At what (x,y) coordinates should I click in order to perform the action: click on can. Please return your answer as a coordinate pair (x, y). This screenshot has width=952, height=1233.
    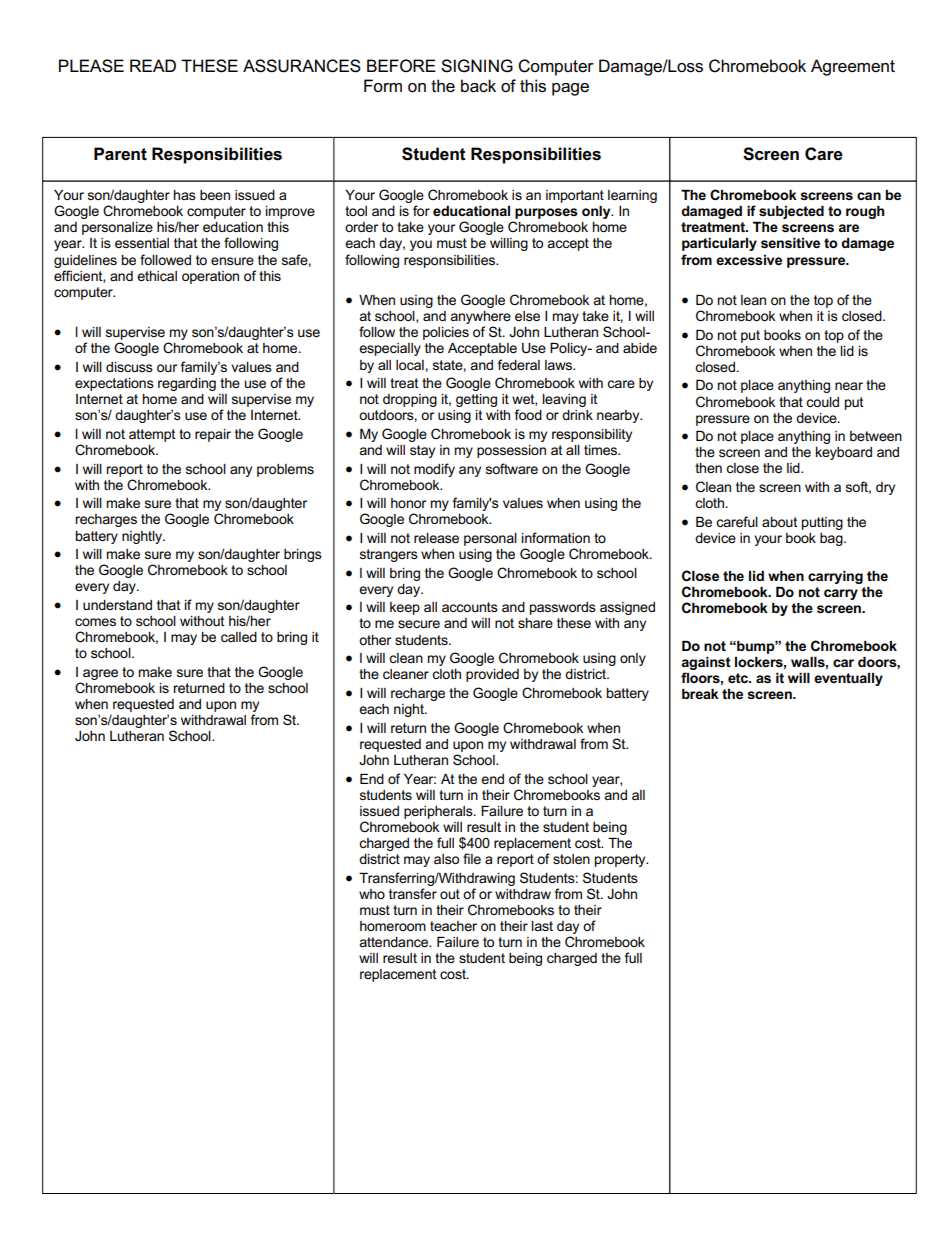
    Looking at the image, I should click on (869, 196).
